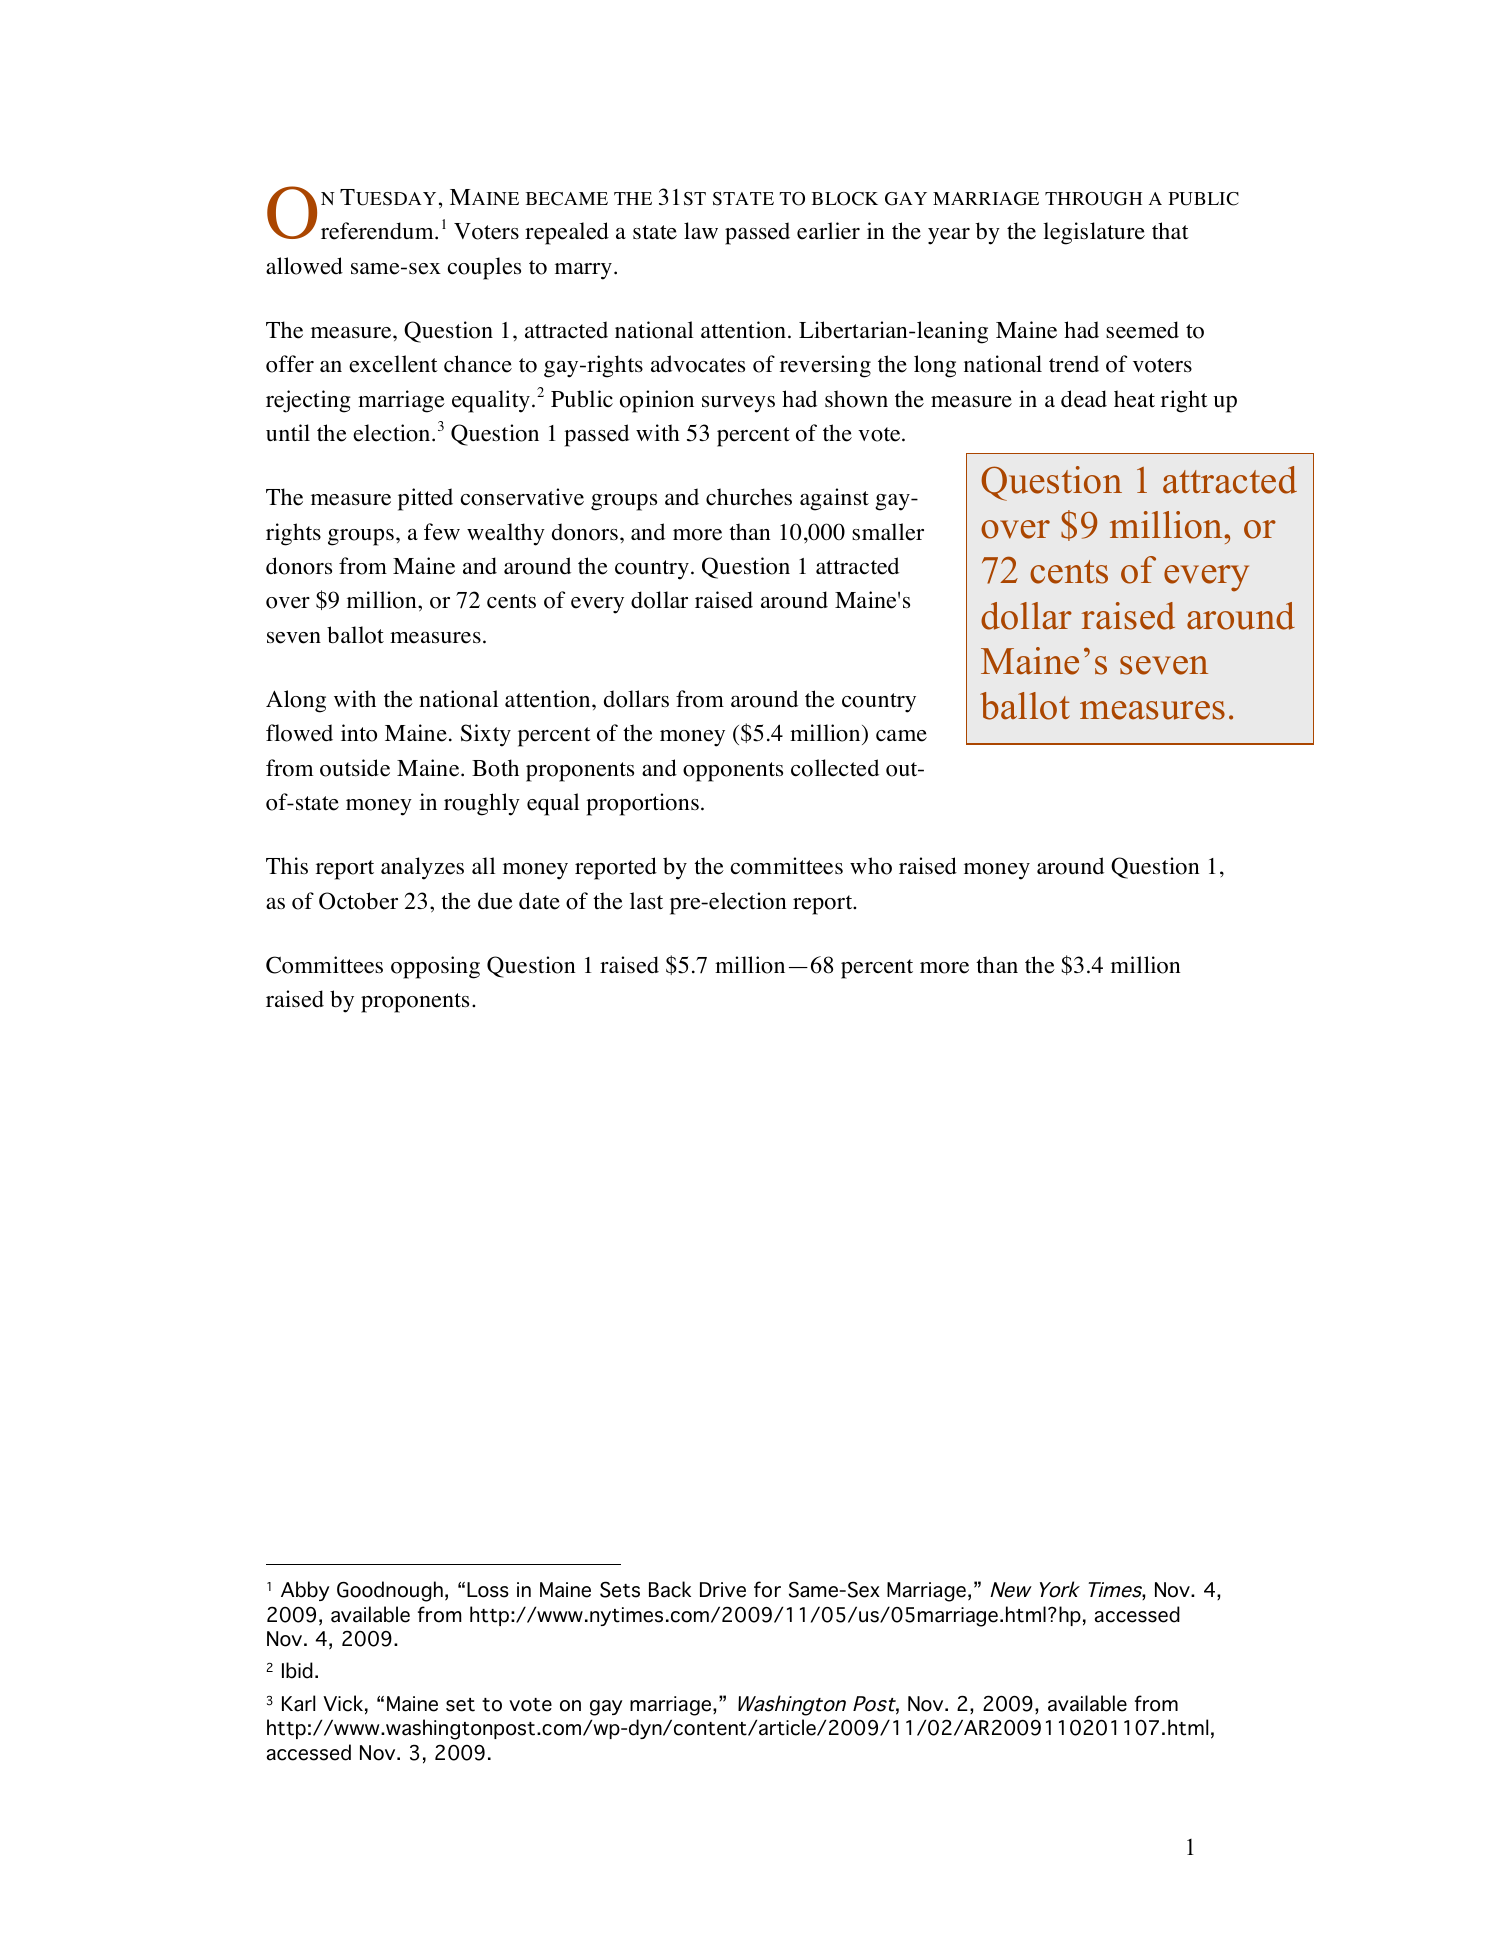 This document has width=1507, height=1950. I want to click on opposing, so click(435, 967).
